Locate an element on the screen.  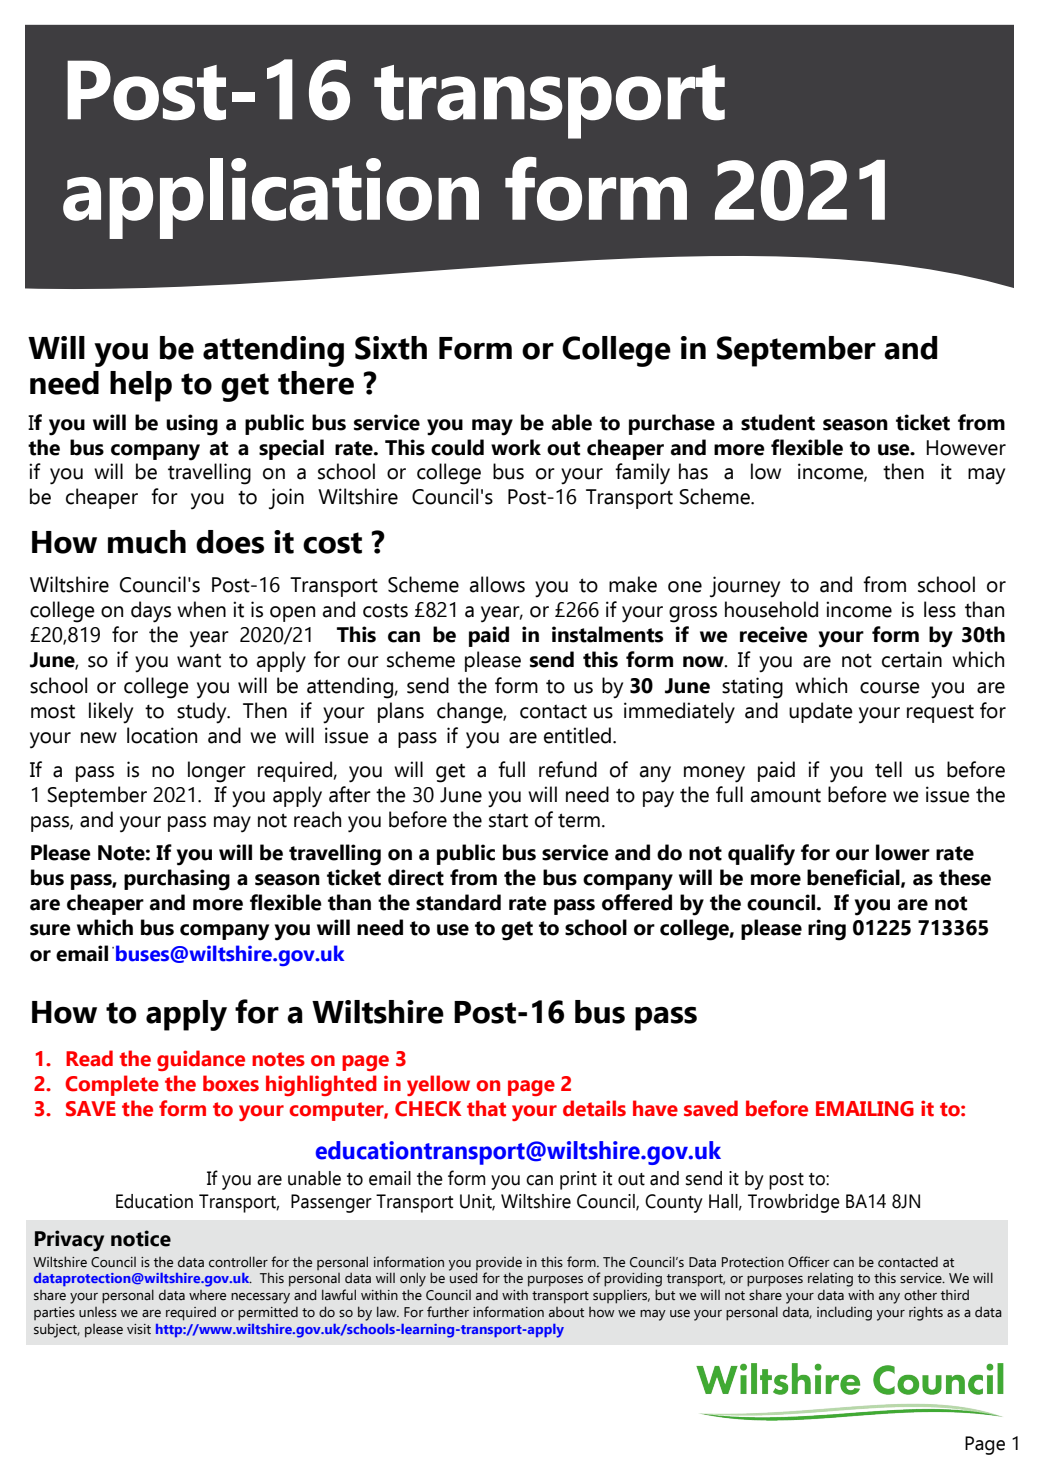
including is located at coordinates (844, 1313).
